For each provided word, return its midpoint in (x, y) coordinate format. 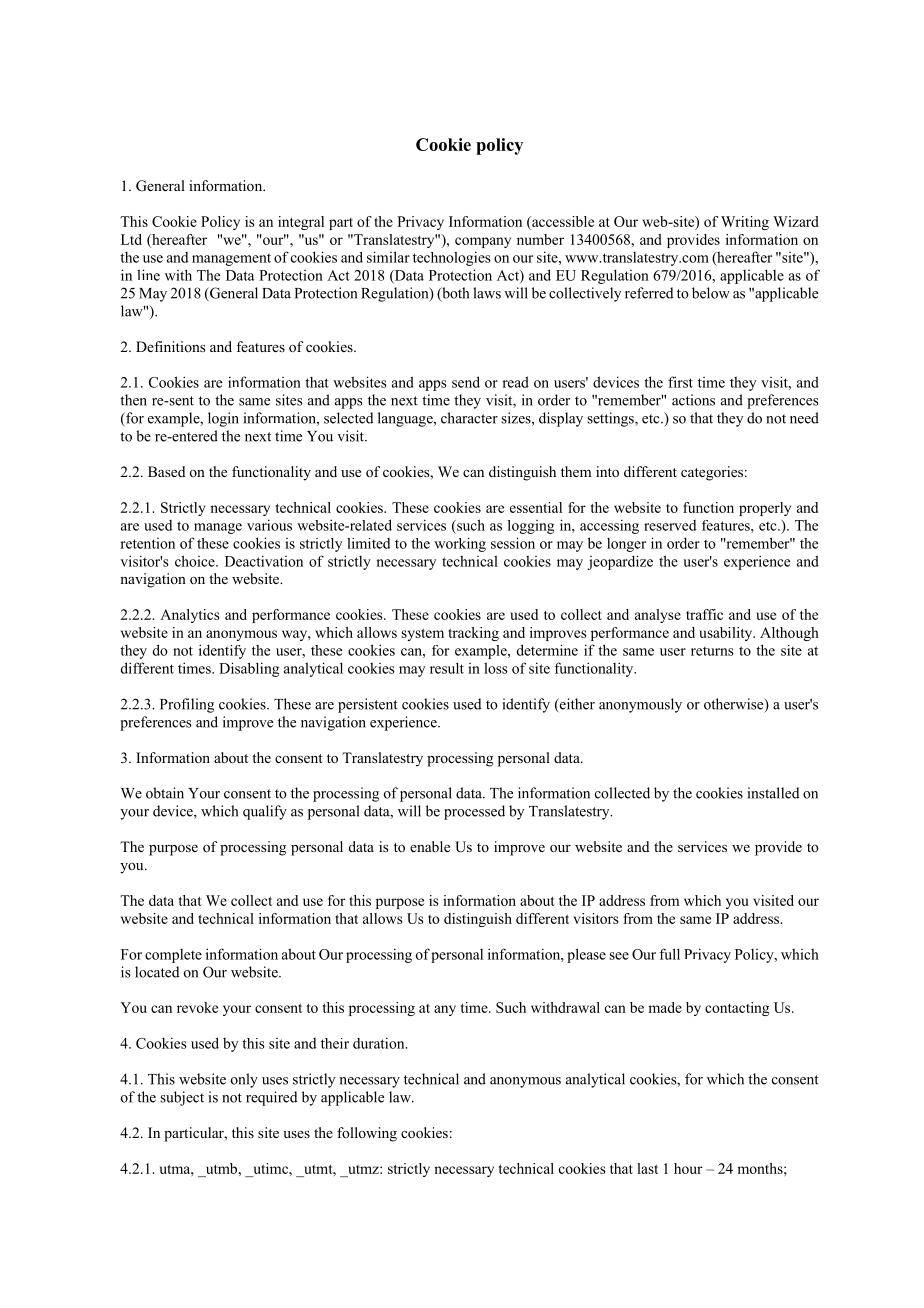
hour (688, 1168)
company (483, 242)
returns (712, 651)
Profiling (187, 705)
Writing (745, 223)
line (148, 275)
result (447, 668)
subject (182, 1098)
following (367, 1134)
